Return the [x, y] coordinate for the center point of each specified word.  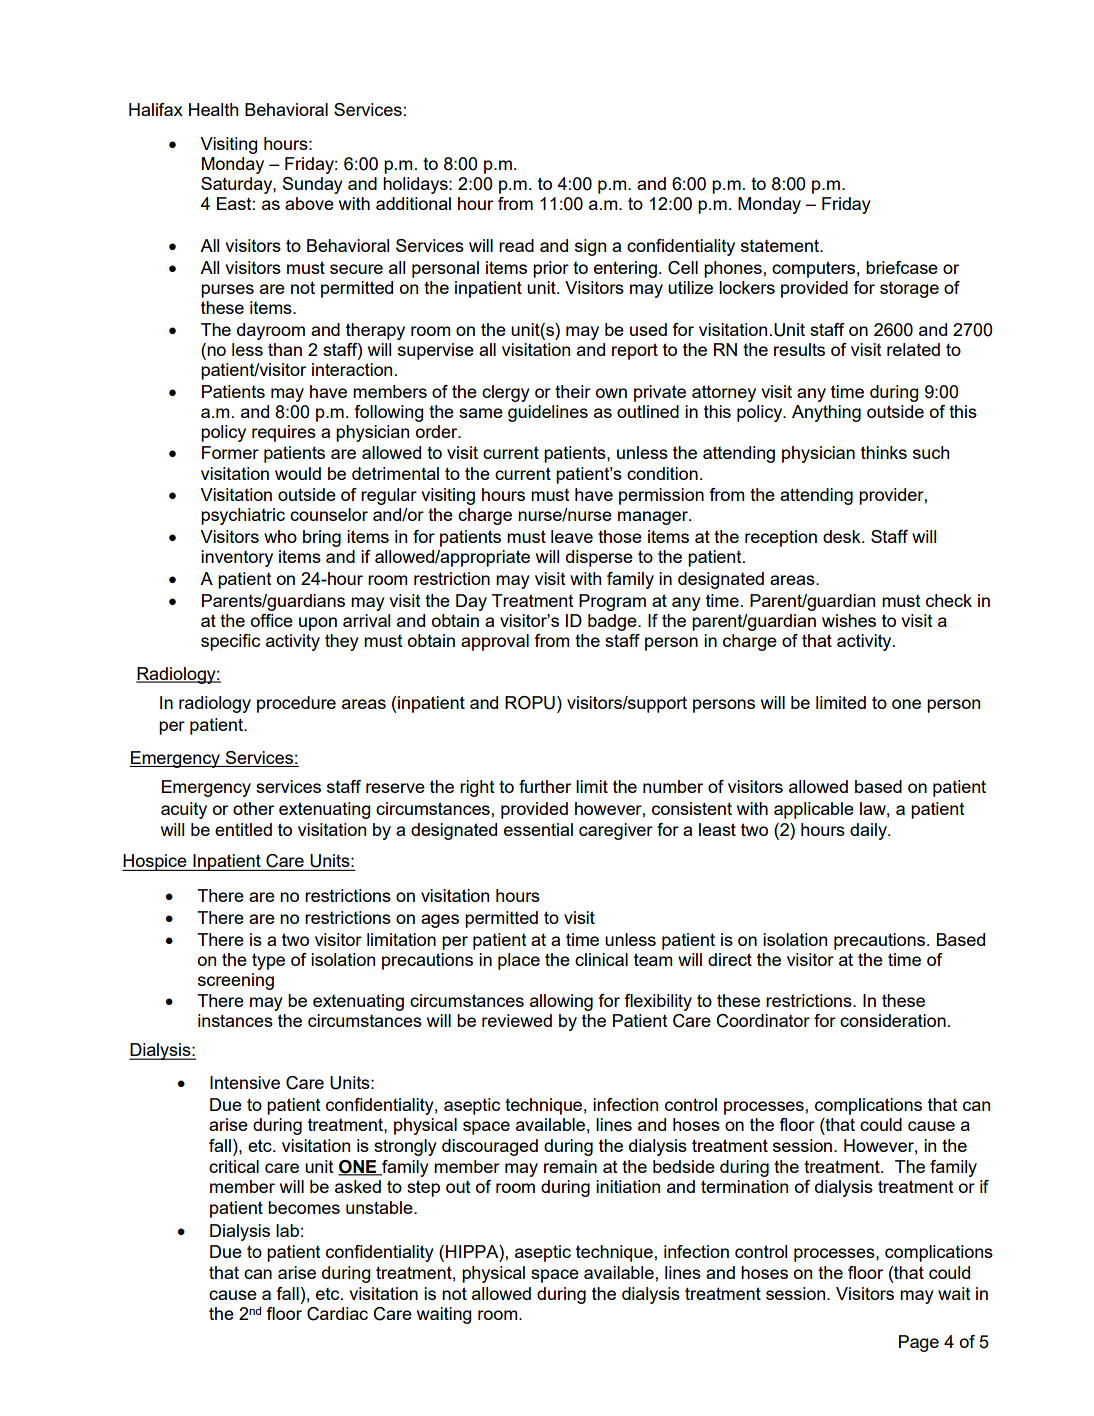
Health [213, 109]
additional [413, 203]
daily [869, 831]
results [799, 349]
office [272, 620]
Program [612, 602]
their [573, 391]
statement [781, 245]
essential [538, 829]
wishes [849, 620]
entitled [243, 829]
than [285, 349]
